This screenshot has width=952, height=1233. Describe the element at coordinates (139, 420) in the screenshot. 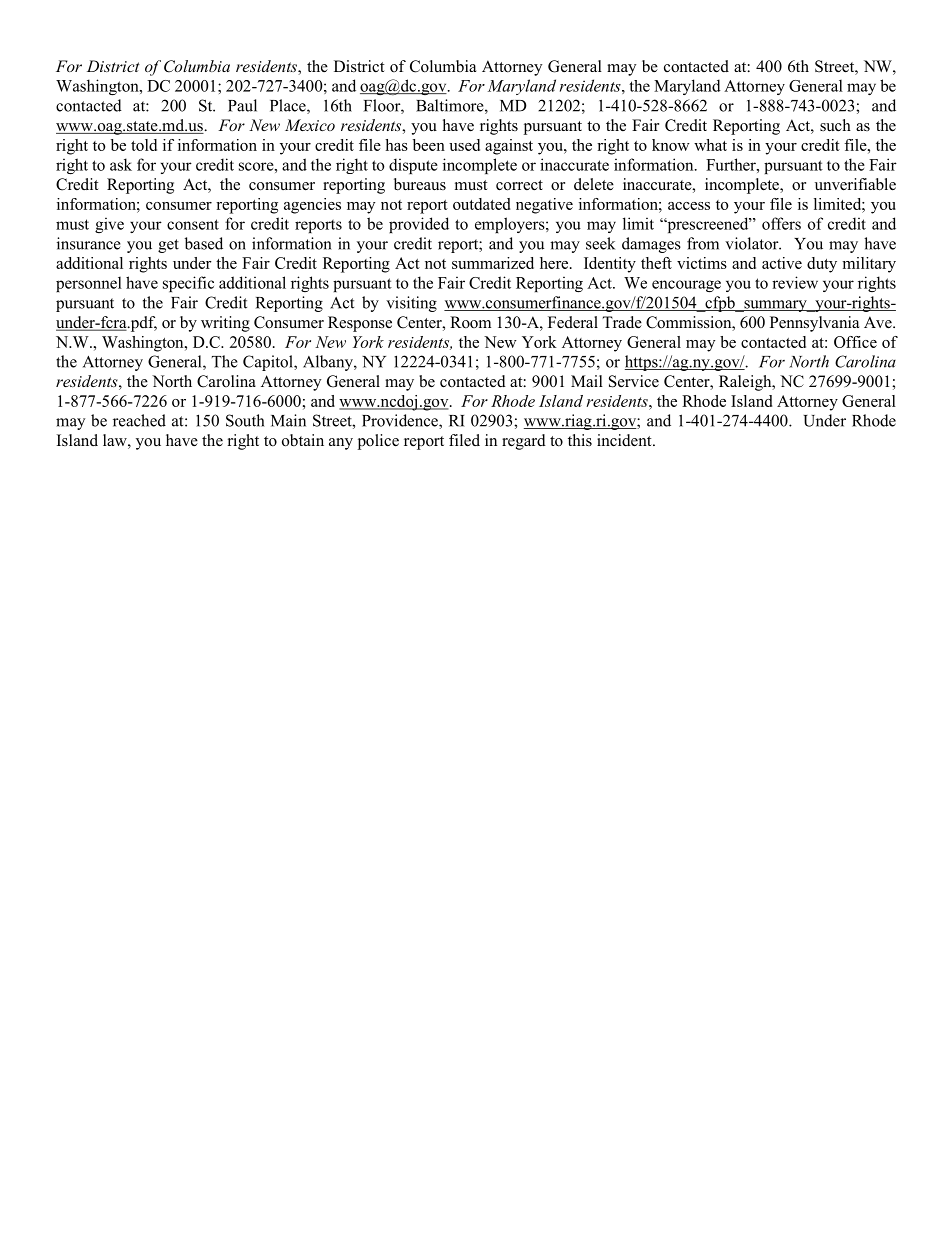

I see `reached` at that location.
